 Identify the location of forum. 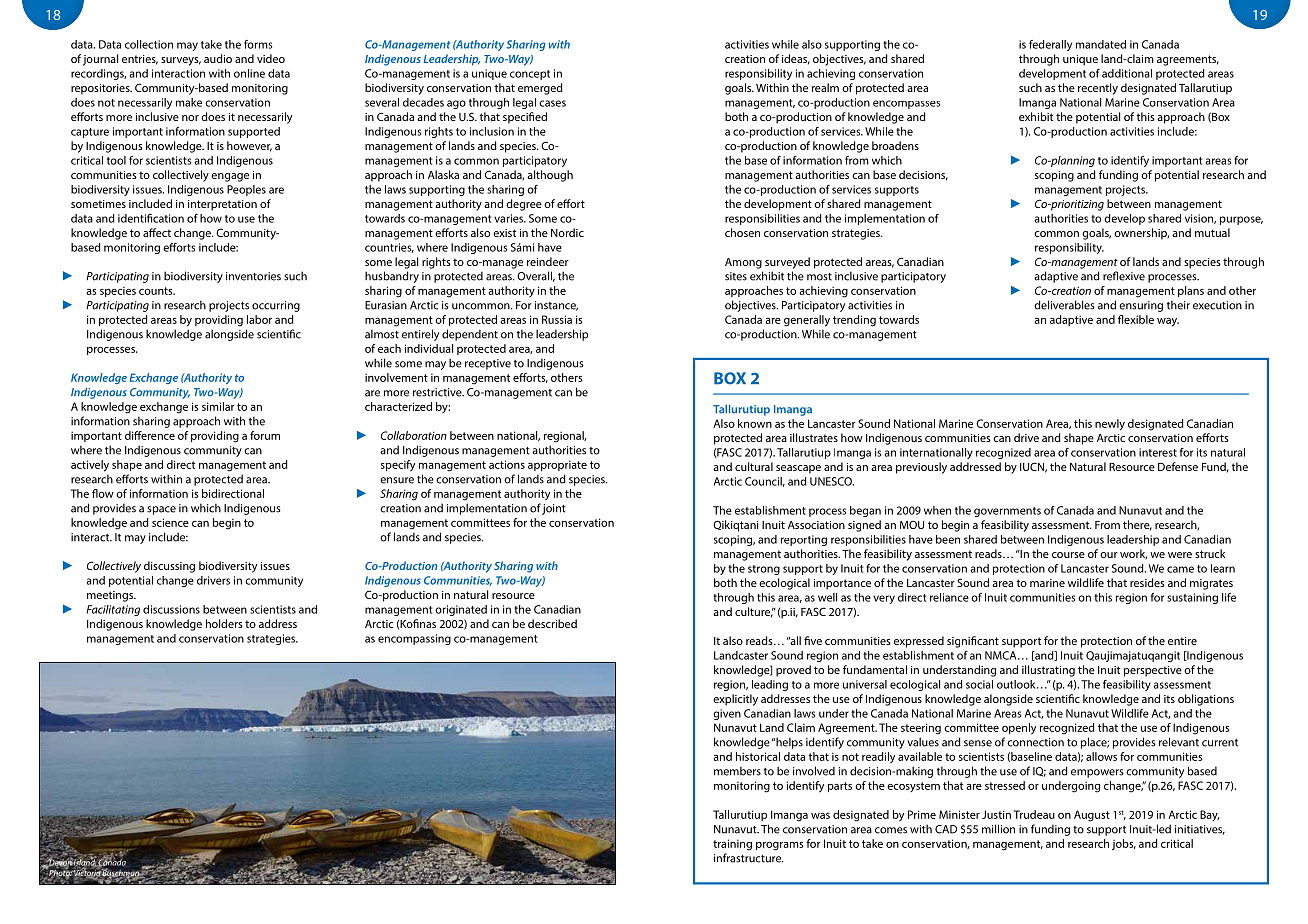
(265, 435).
